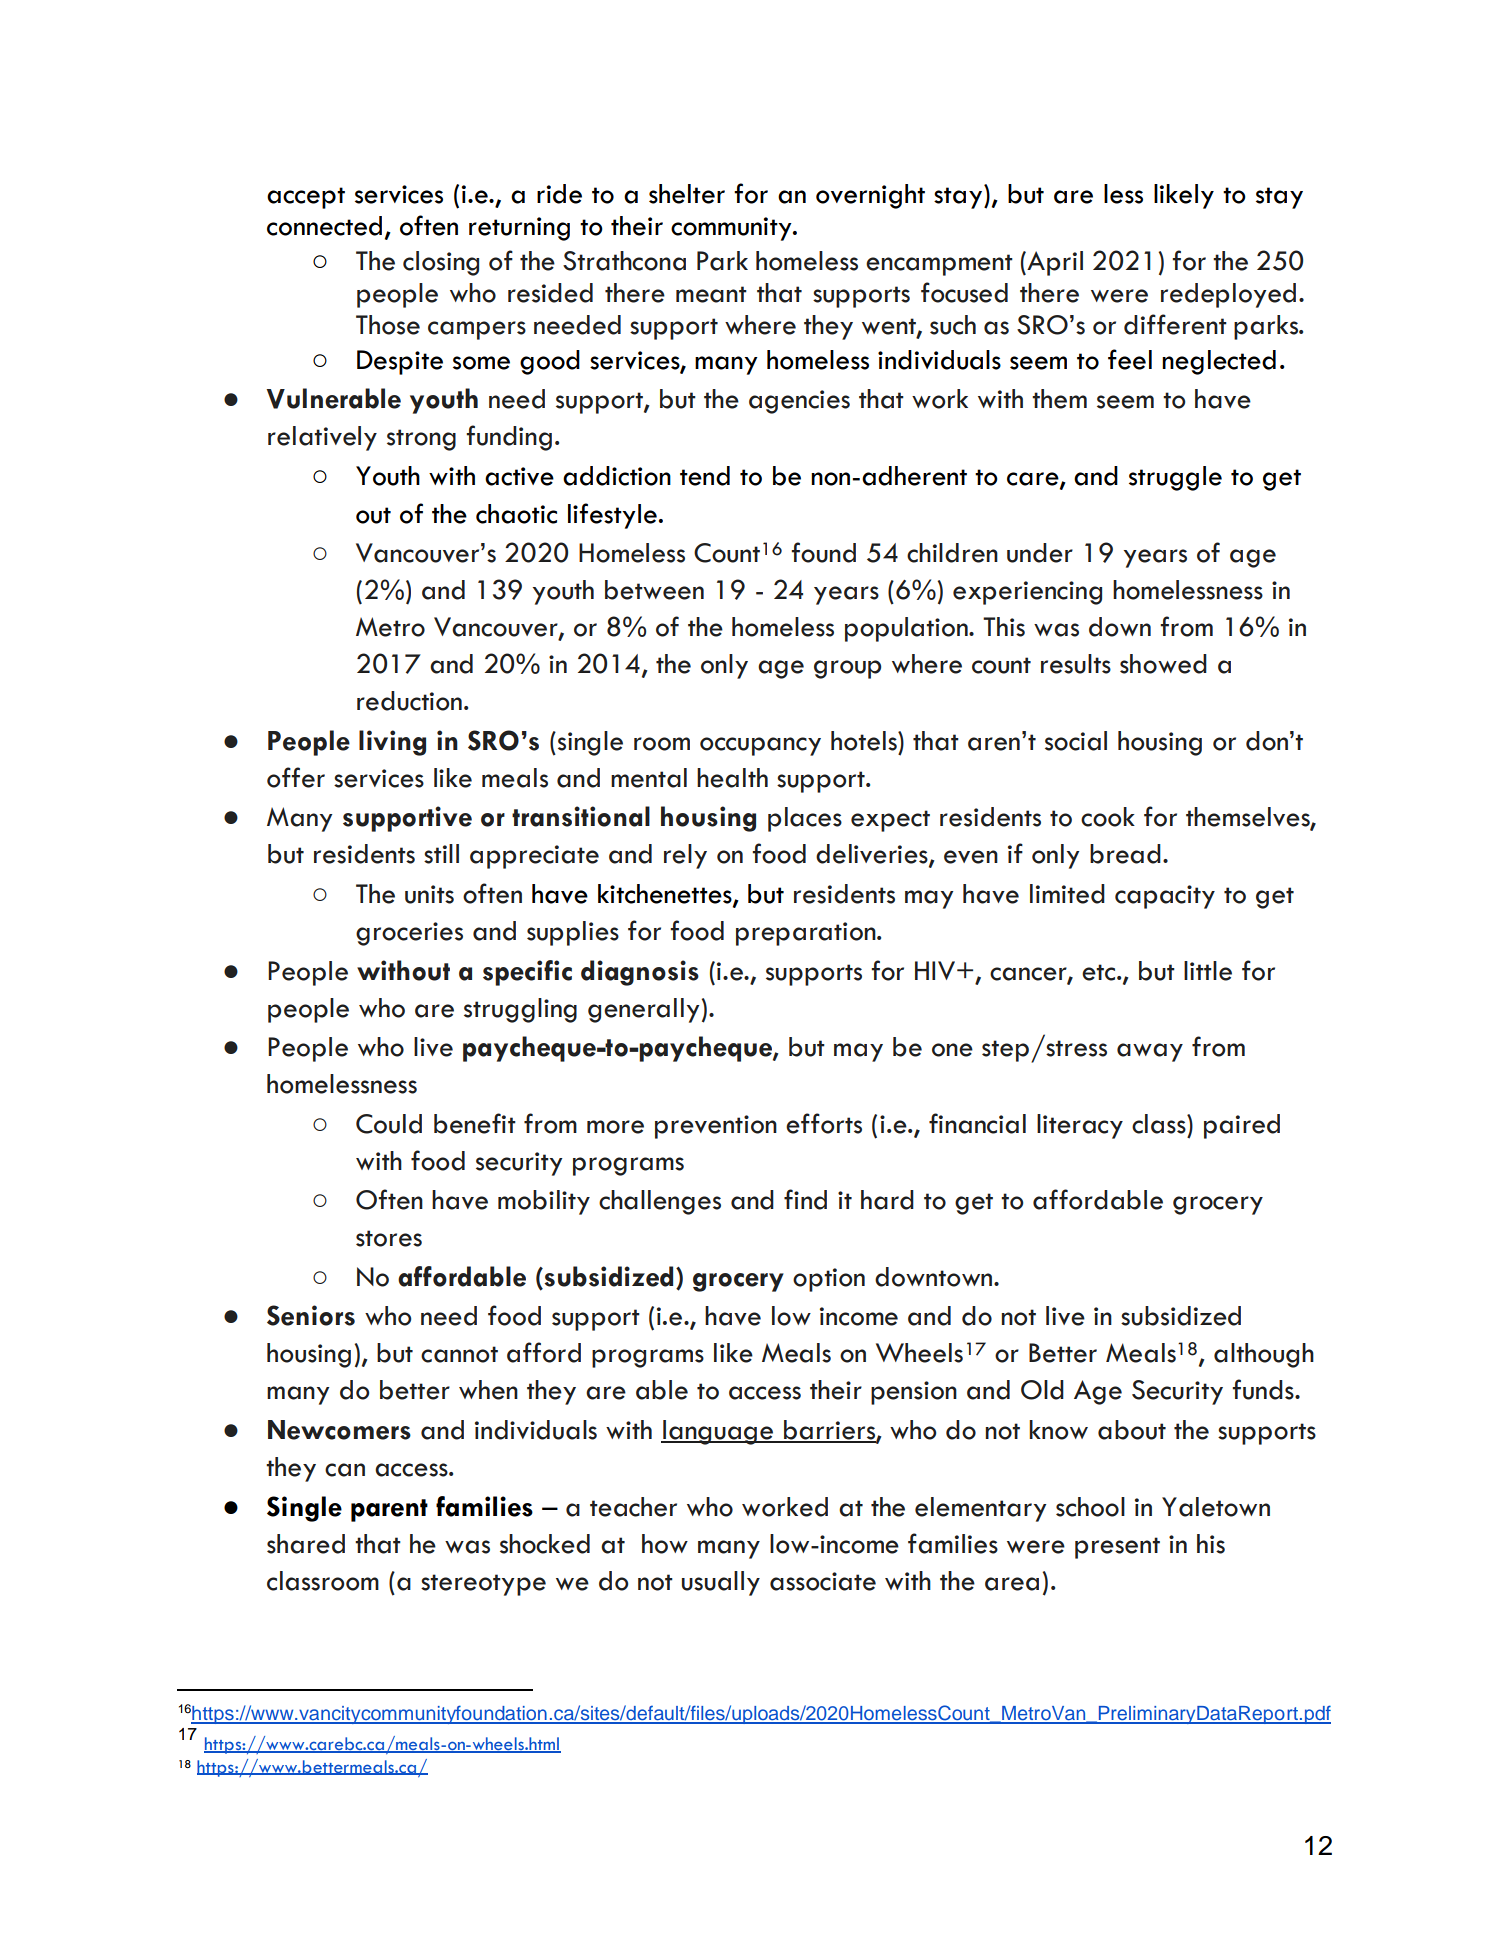 This screenshot has width=1510, height=1954. I want to click on preparation, so click(807, 934).
